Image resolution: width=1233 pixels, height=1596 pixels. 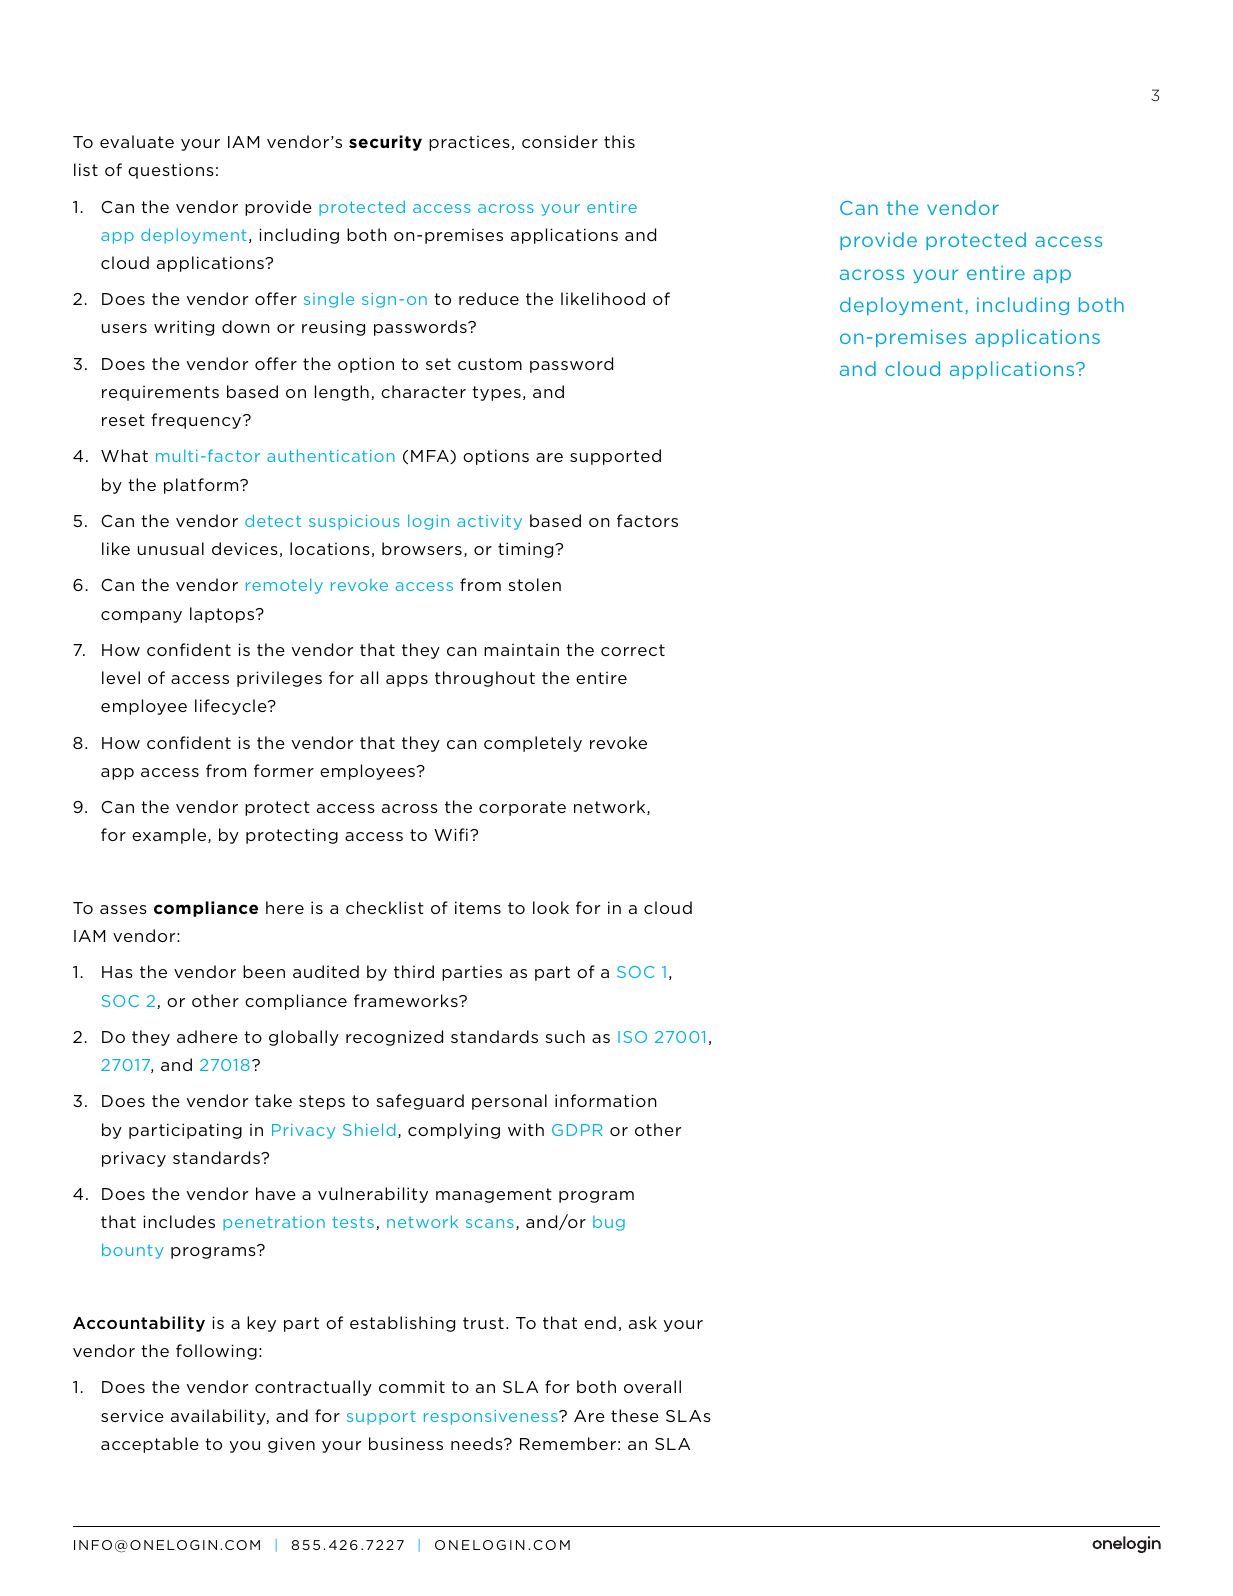 What do you see at coordinates (560, 141) in the screenshot?
I see `consider` at bounding box center [560, 141].
